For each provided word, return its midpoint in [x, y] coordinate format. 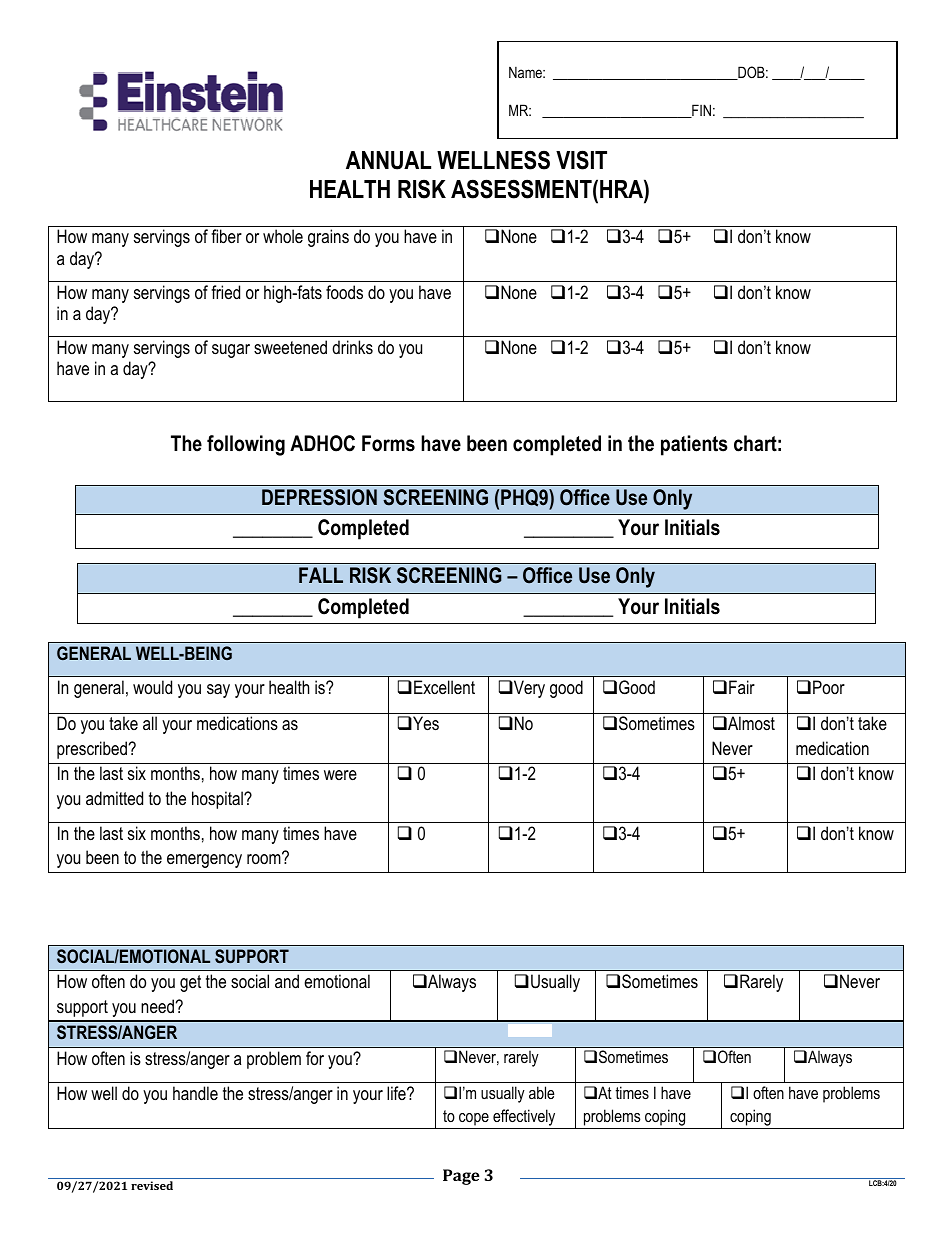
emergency [204, 861]
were [340, 775]
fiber [226, 236]
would [152, 687]
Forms [388, 443]
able [542, 1092]
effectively [524, 1117]
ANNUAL [388, 160]
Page [461, 1177]
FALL [321, 575]
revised [152, 1185]
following [246, 445]
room [265, 858]
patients [694, 445]
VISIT [581, 160]
